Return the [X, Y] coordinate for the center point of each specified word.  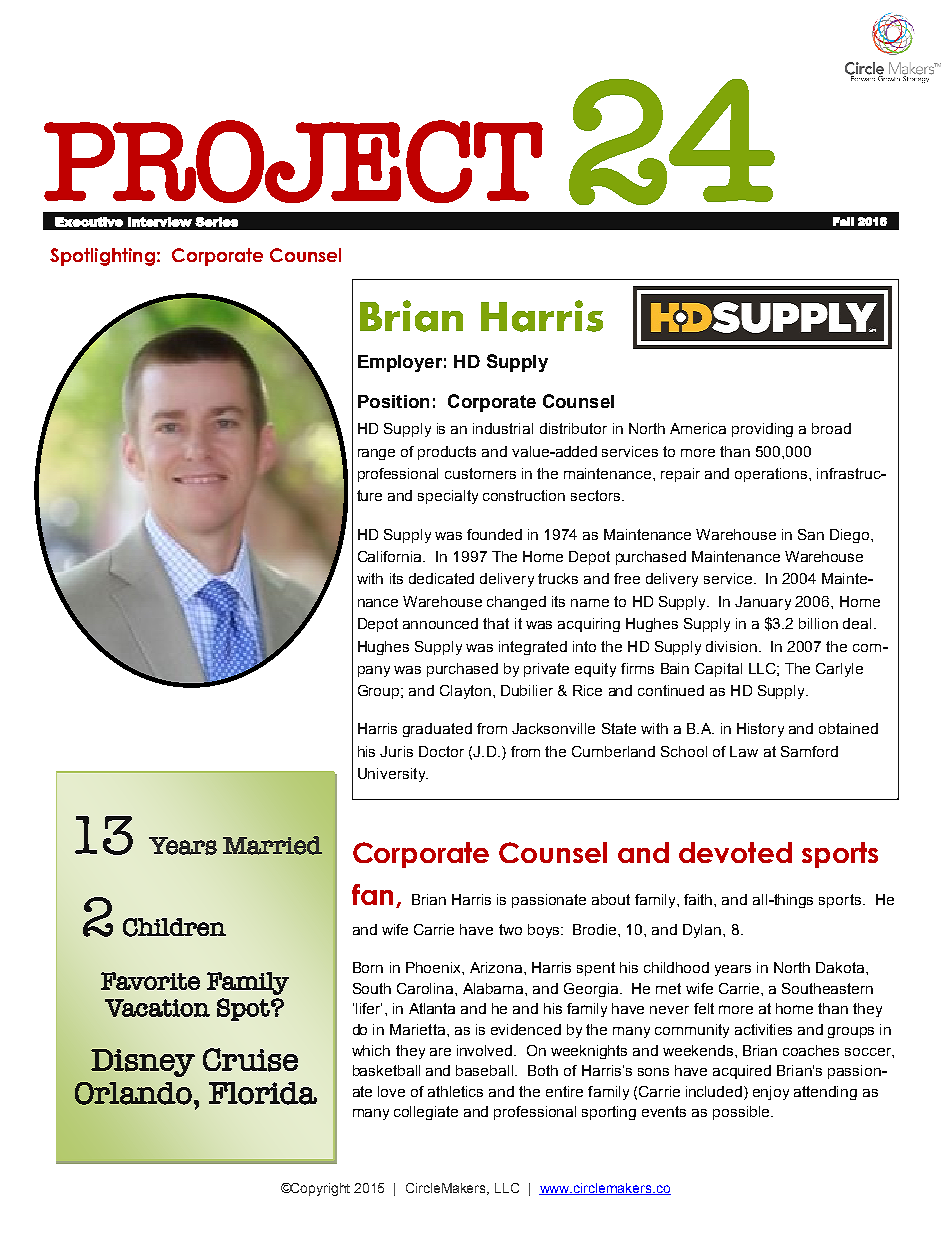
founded [494, 534]
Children [174, 927]
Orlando [133, 1093]
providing [762, 430]
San [811, 534]
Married [272, 845]
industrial [503, 428]
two [510, 929]
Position [393, 401]
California [391, 556]
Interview [160, 222]
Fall [843, 221]
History [760, 730]
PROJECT [293, 161]
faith [699, 899]
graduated [437, 730]
